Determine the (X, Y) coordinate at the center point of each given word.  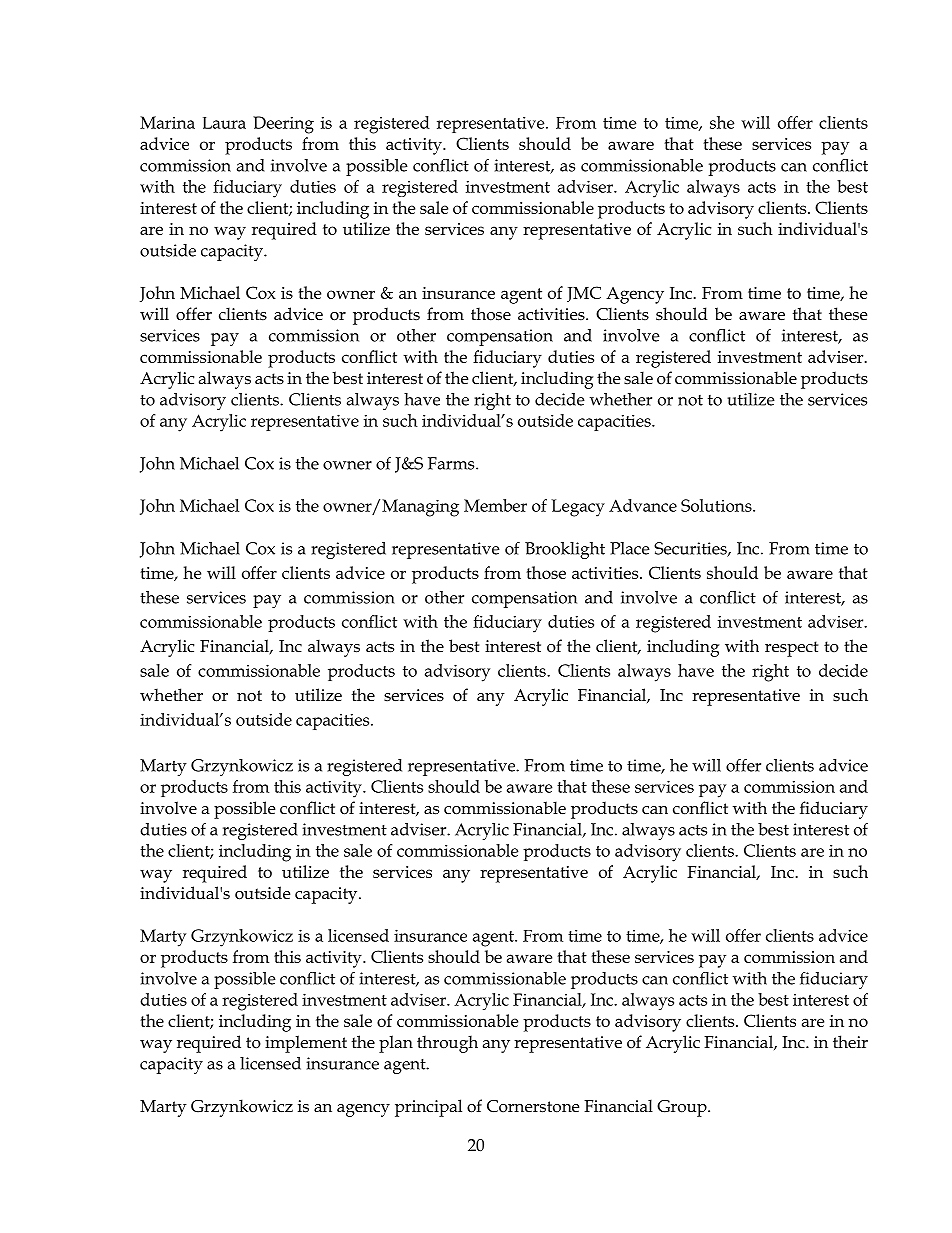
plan (396, 1044)
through (447, 1044)
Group (683, 1108)
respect (791, 649)
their (850, 1042)
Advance (643, 505)
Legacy (578, 508)
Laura (224, 123)
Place (630, 548)
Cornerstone (533, 1106)
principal (428, 1108)
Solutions (717, 505)
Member (495, 505)
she (722, 122)
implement (306, 1044)
